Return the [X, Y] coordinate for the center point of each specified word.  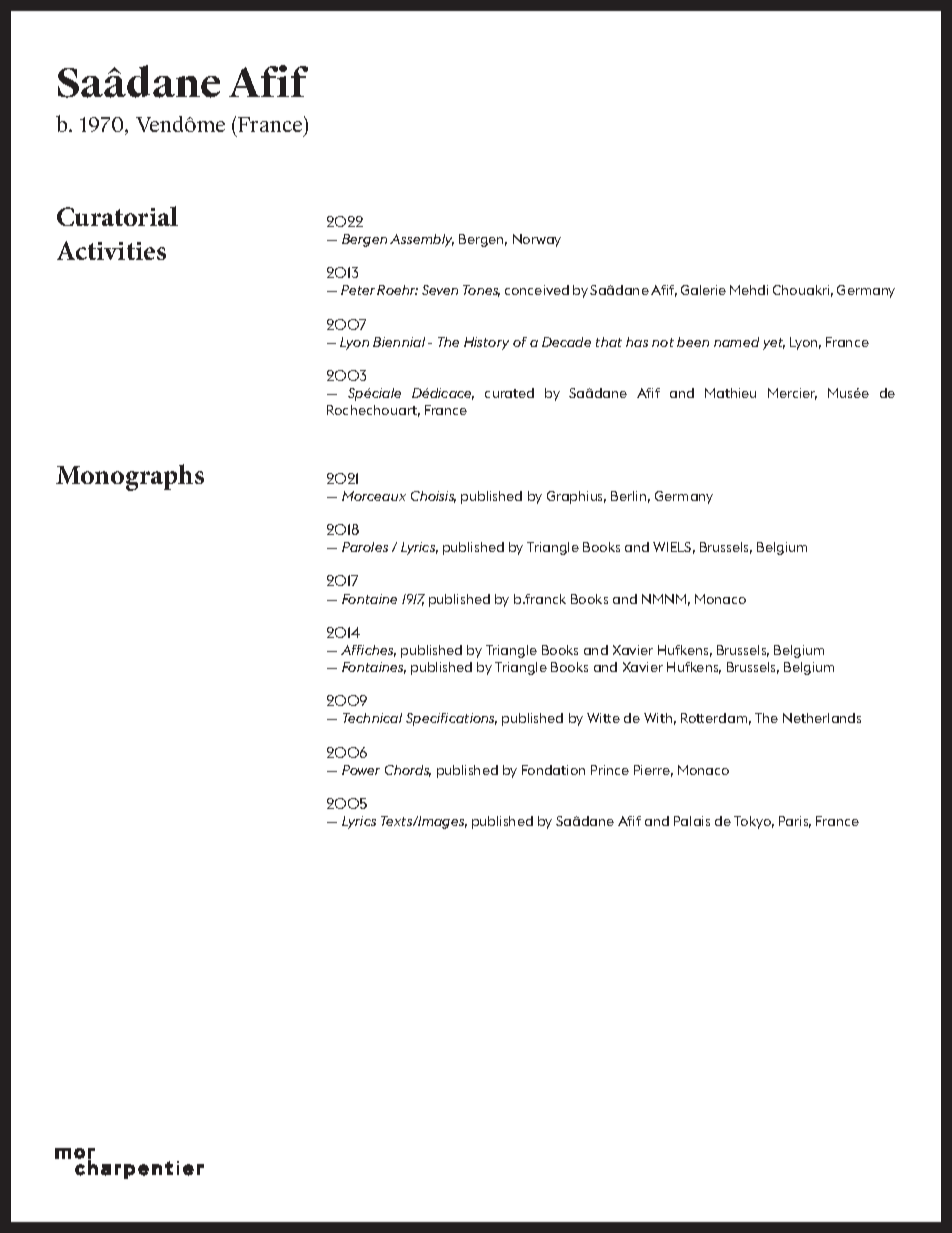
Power [361, 770]
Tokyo [754, 822]
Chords [408, 771]
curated [509, 393]
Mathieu [730, 393]
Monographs [130, 477]
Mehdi [749, 290]
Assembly [422, 240]
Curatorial [117, 216]
